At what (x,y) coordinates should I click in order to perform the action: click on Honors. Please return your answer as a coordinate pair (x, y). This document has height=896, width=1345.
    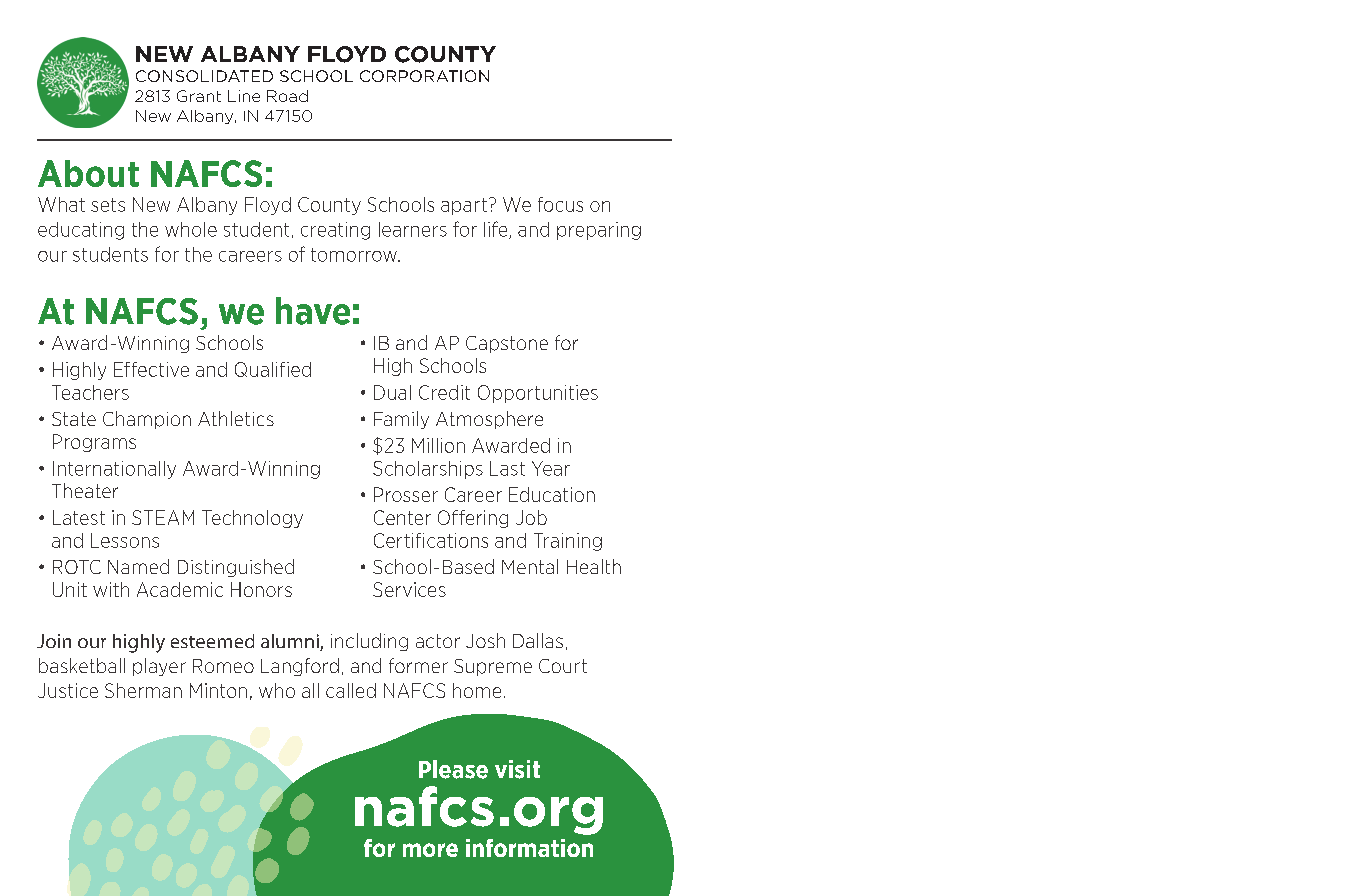
    Looking at the image, I should click on (261, 589).
